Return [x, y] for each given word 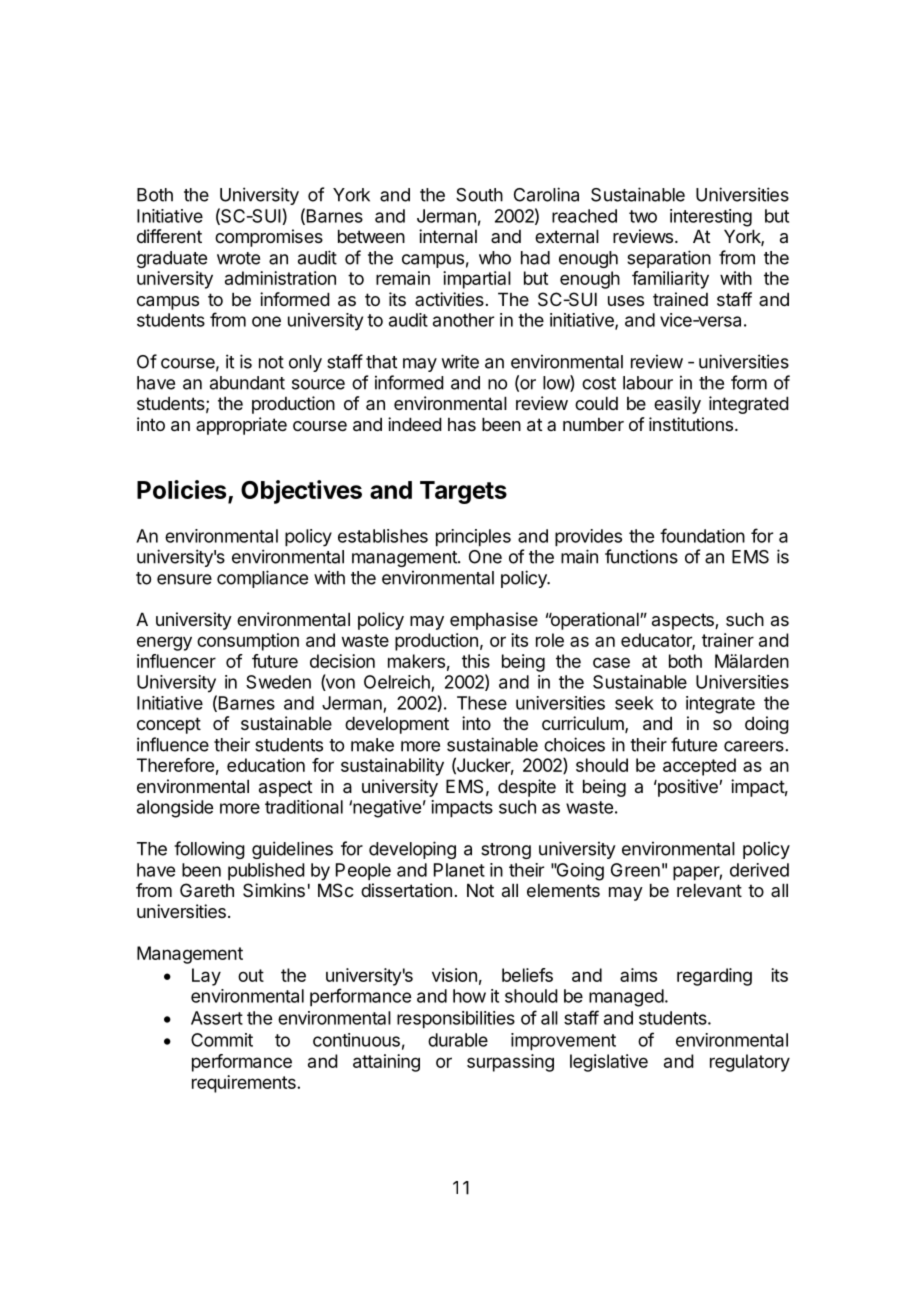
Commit [222, 1040]
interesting [711, 218]
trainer [728, 640]
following [209, 850]
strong [506, 851]
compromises [269, 238]
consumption [248, 642]
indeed [415, 424]
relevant [709, 890]
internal [448, 236]
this [476, 661]
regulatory [750, 1063]
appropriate [241, 426]
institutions [691, 424]
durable [458, 1040]
